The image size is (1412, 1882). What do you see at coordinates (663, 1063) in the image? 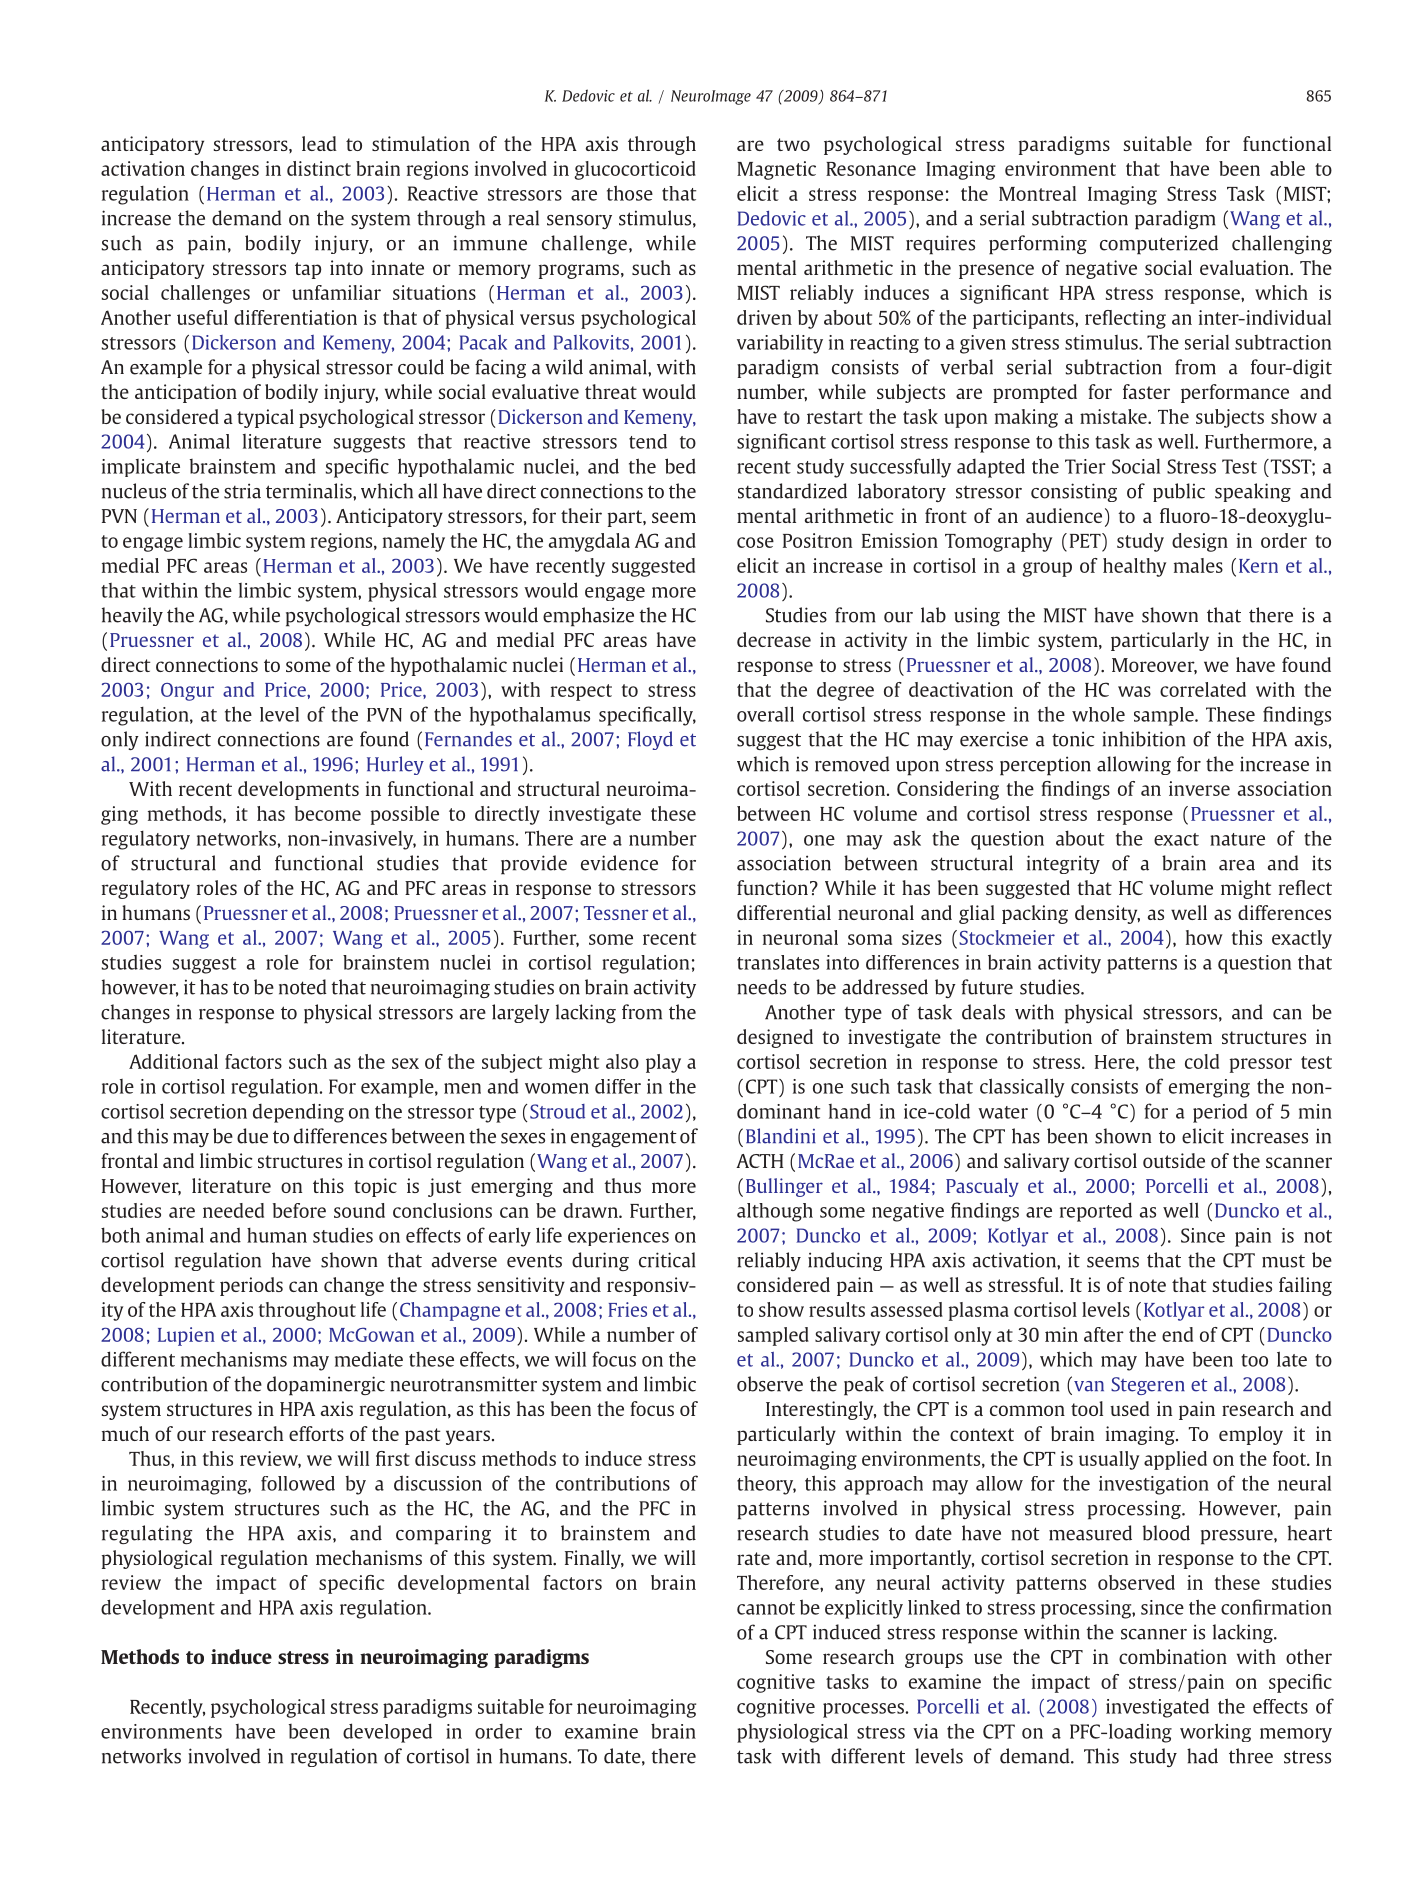
I see `play` at bounding box center [663, 1063].
